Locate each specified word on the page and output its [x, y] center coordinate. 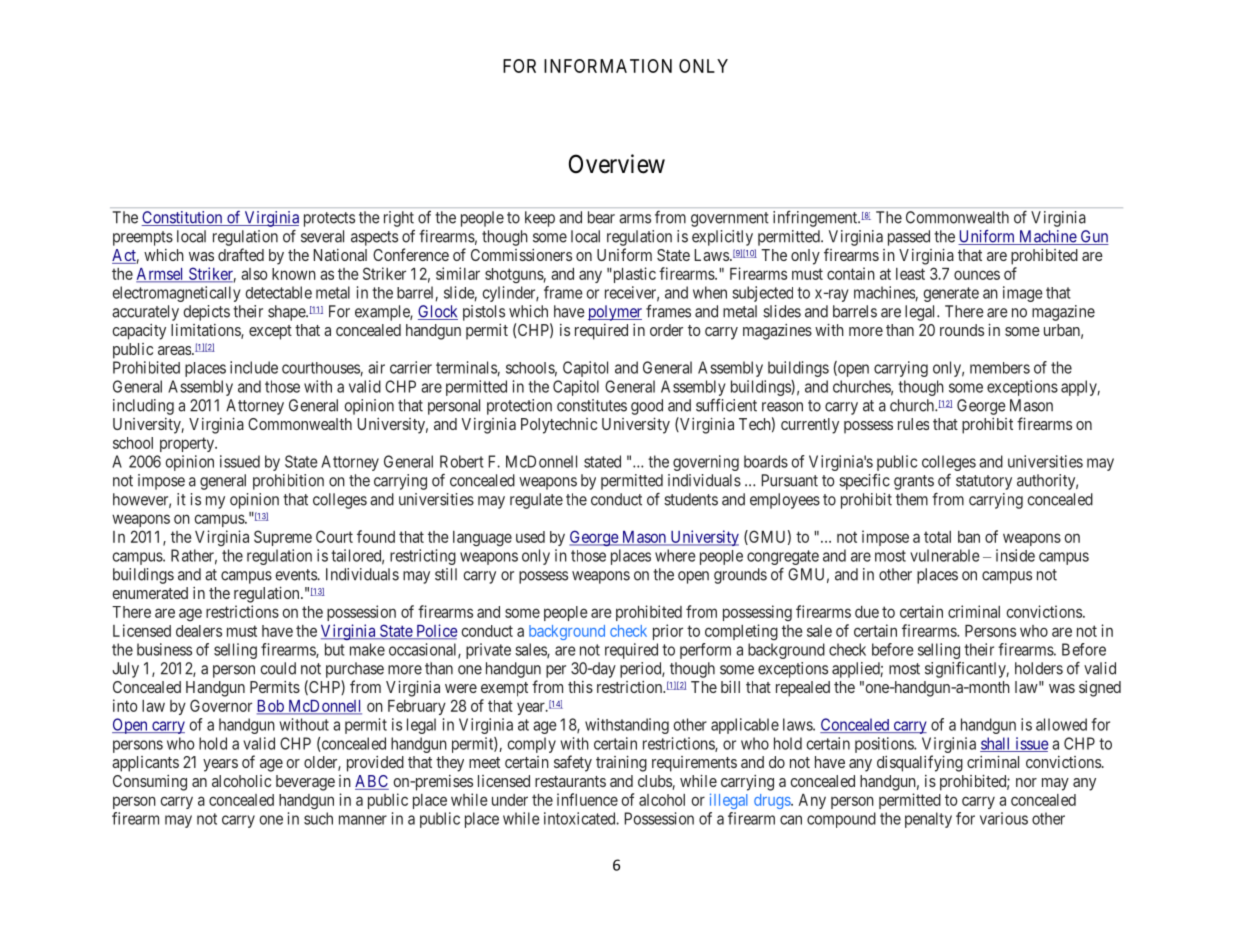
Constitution [183, 218]
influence [587, 799]
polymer [615, 313]
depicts [206, 313]
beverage [305, 783]
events [297, 575]
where [675, 555]
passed [909, 238]
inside [1015, 555]
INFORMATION [608, 66]
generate [951, 294]
